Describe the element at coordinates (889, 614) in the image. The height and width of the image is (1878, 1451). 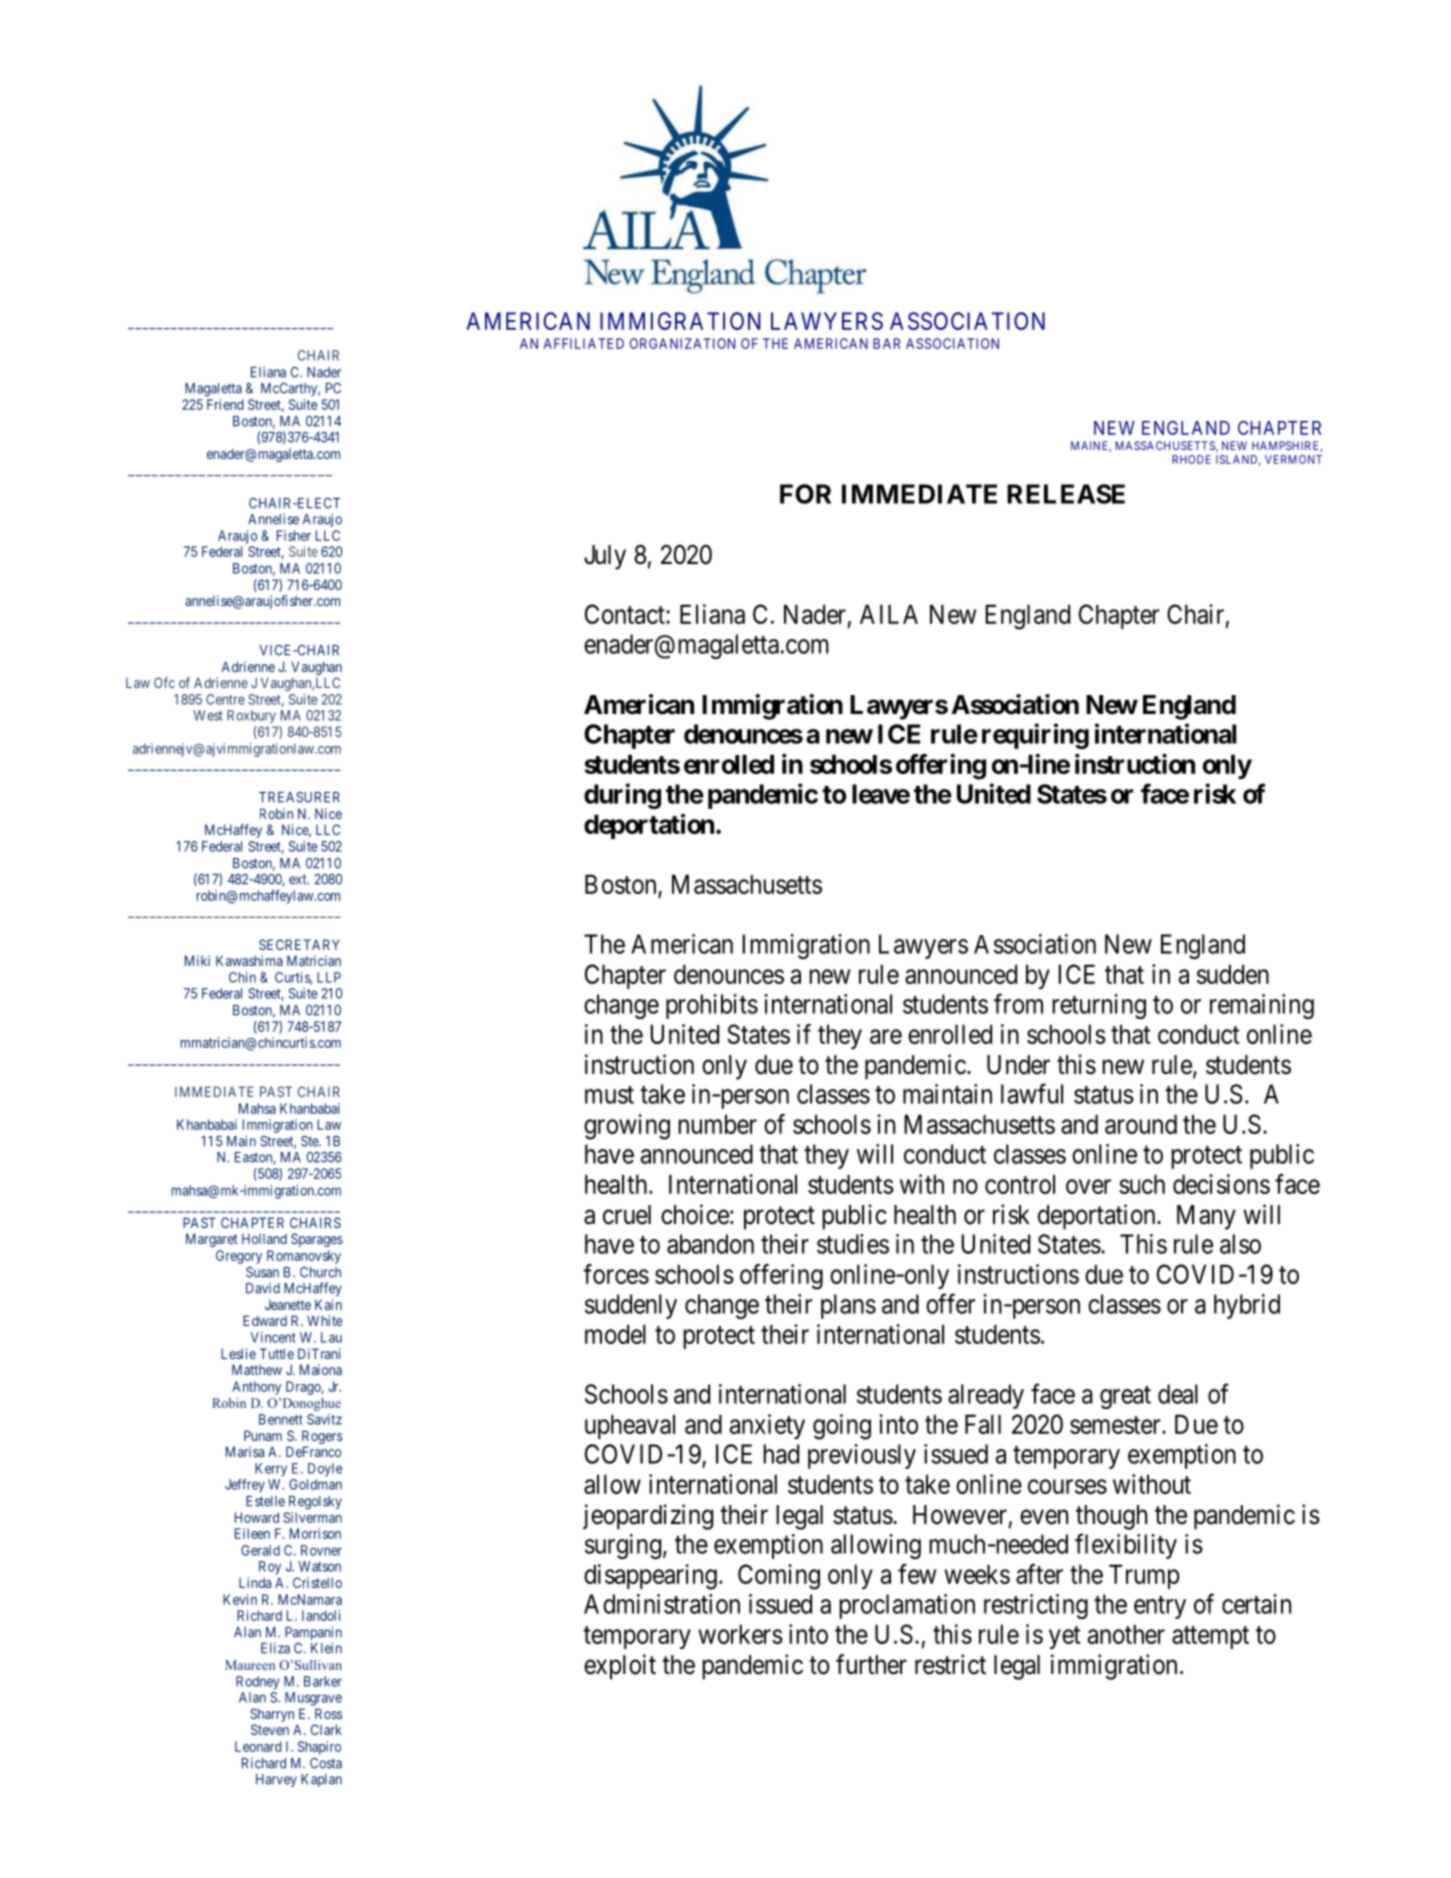
I see `AILA` at that location.
